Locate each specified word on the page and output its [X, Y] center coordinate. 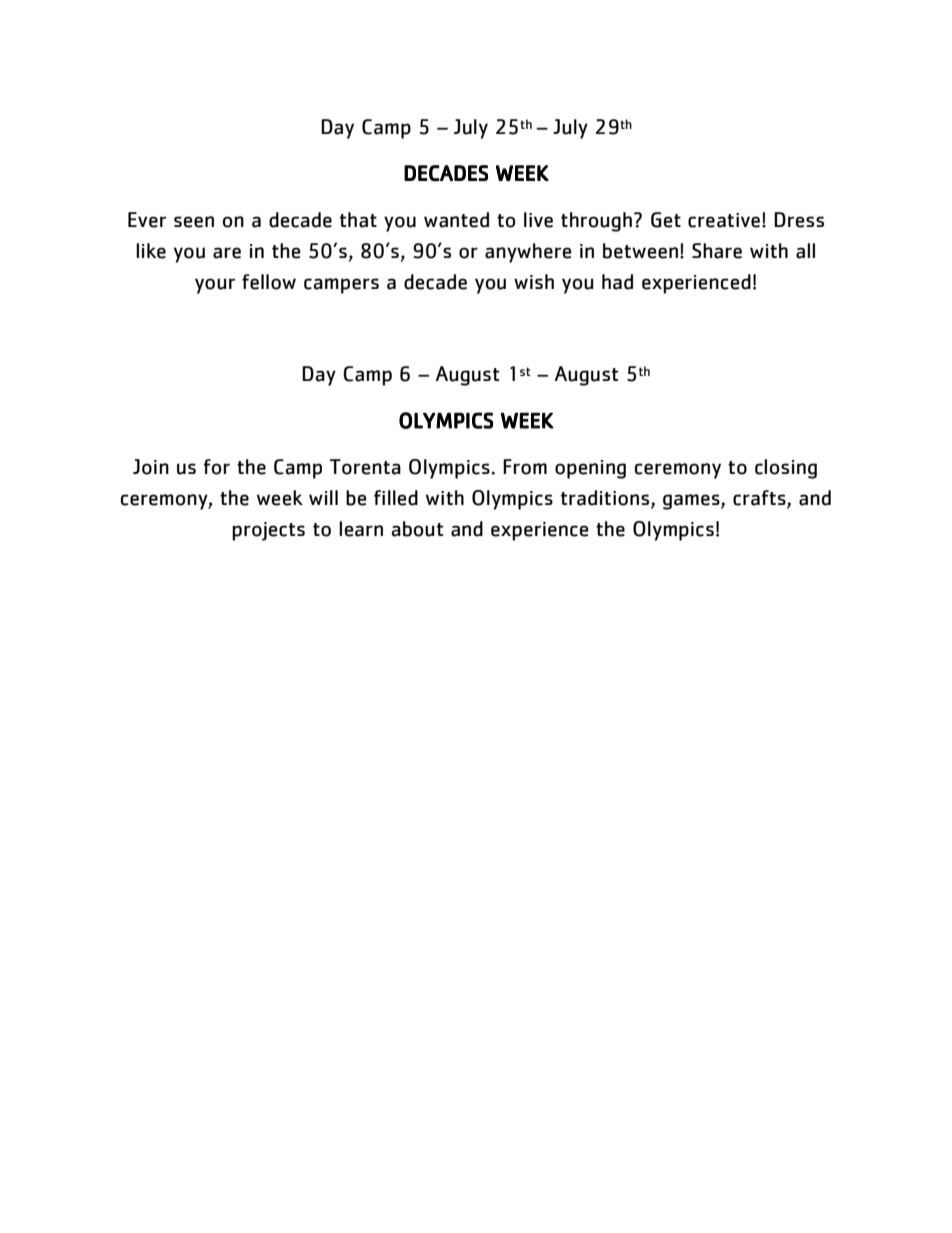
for [217, 467]
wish [534, 281]
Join [151, 467]
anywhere [528, 253]
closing [786, 469]
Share [717, 251]
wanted [456, 220]
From [525, 467]
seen [194, 222]
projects [268, 531]
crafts [760, 499]
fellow [269, 282]
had [617, 282]
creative [724, 220]
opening [590, 469]
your [215, 286]
